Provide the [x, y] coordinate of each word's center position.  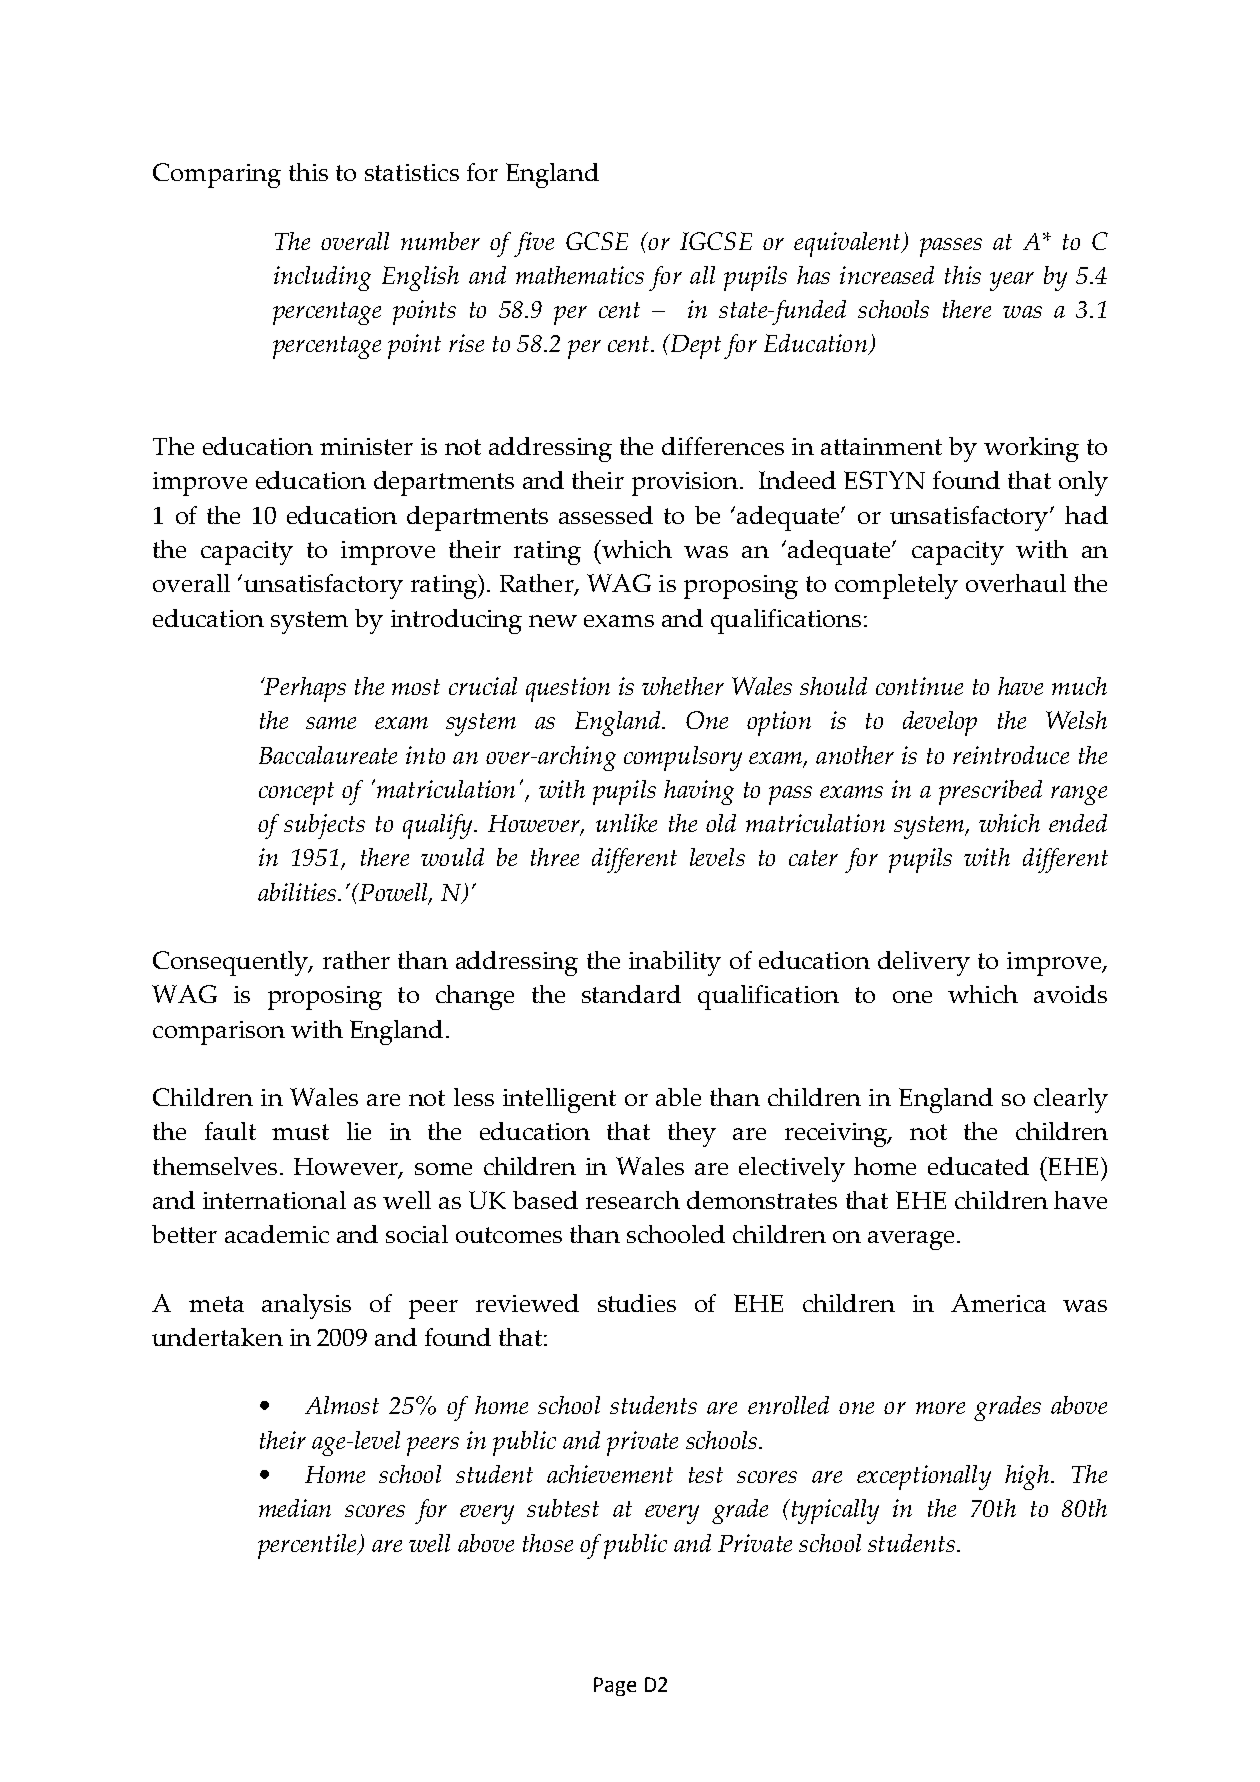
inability [675, 963]
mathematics [580, 275]
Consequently [231, 963]
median [295, 1508]
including [322, 278]
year [1012, 281]
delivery [924, 963]
